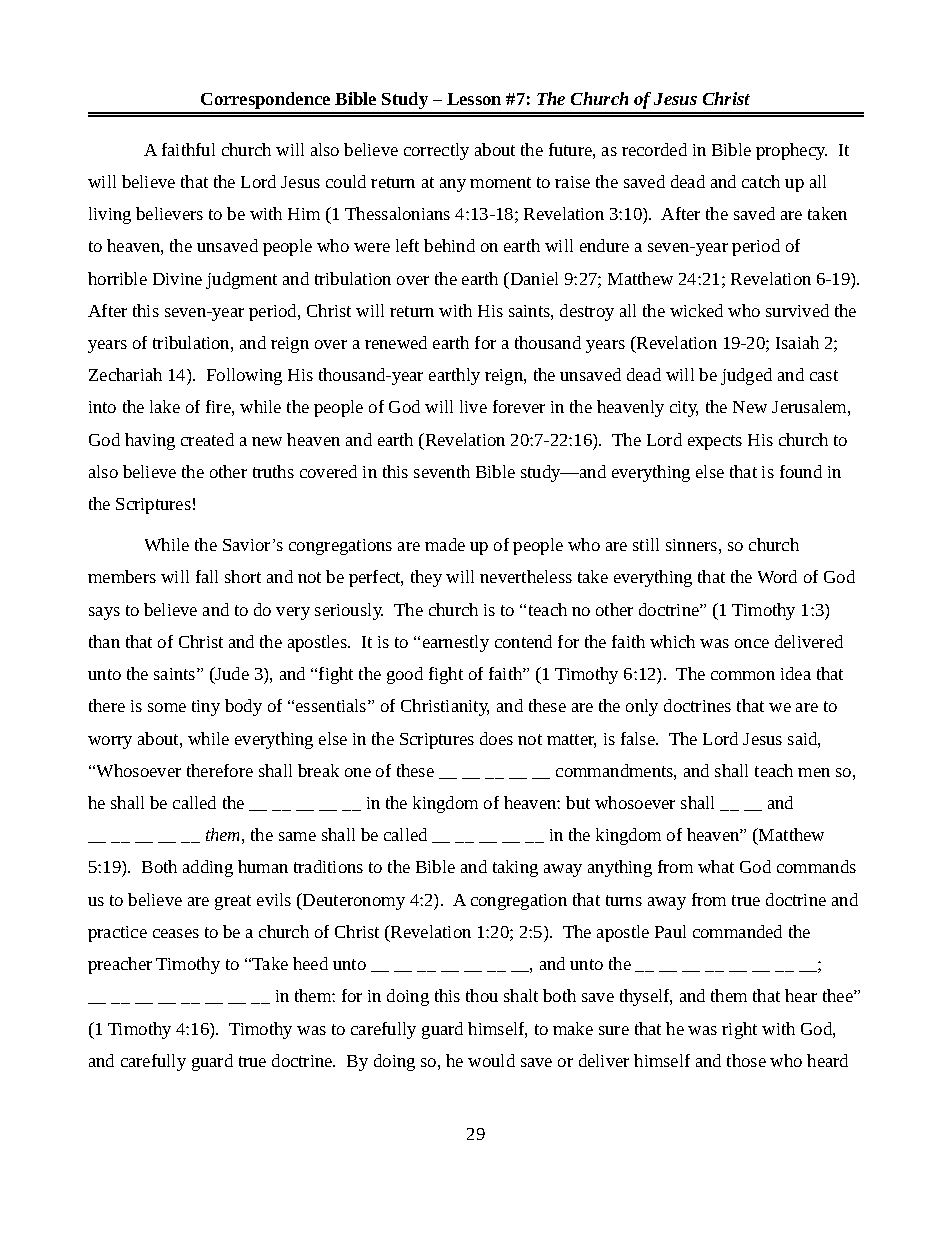  I want to click on right, so click(739, 1030).
